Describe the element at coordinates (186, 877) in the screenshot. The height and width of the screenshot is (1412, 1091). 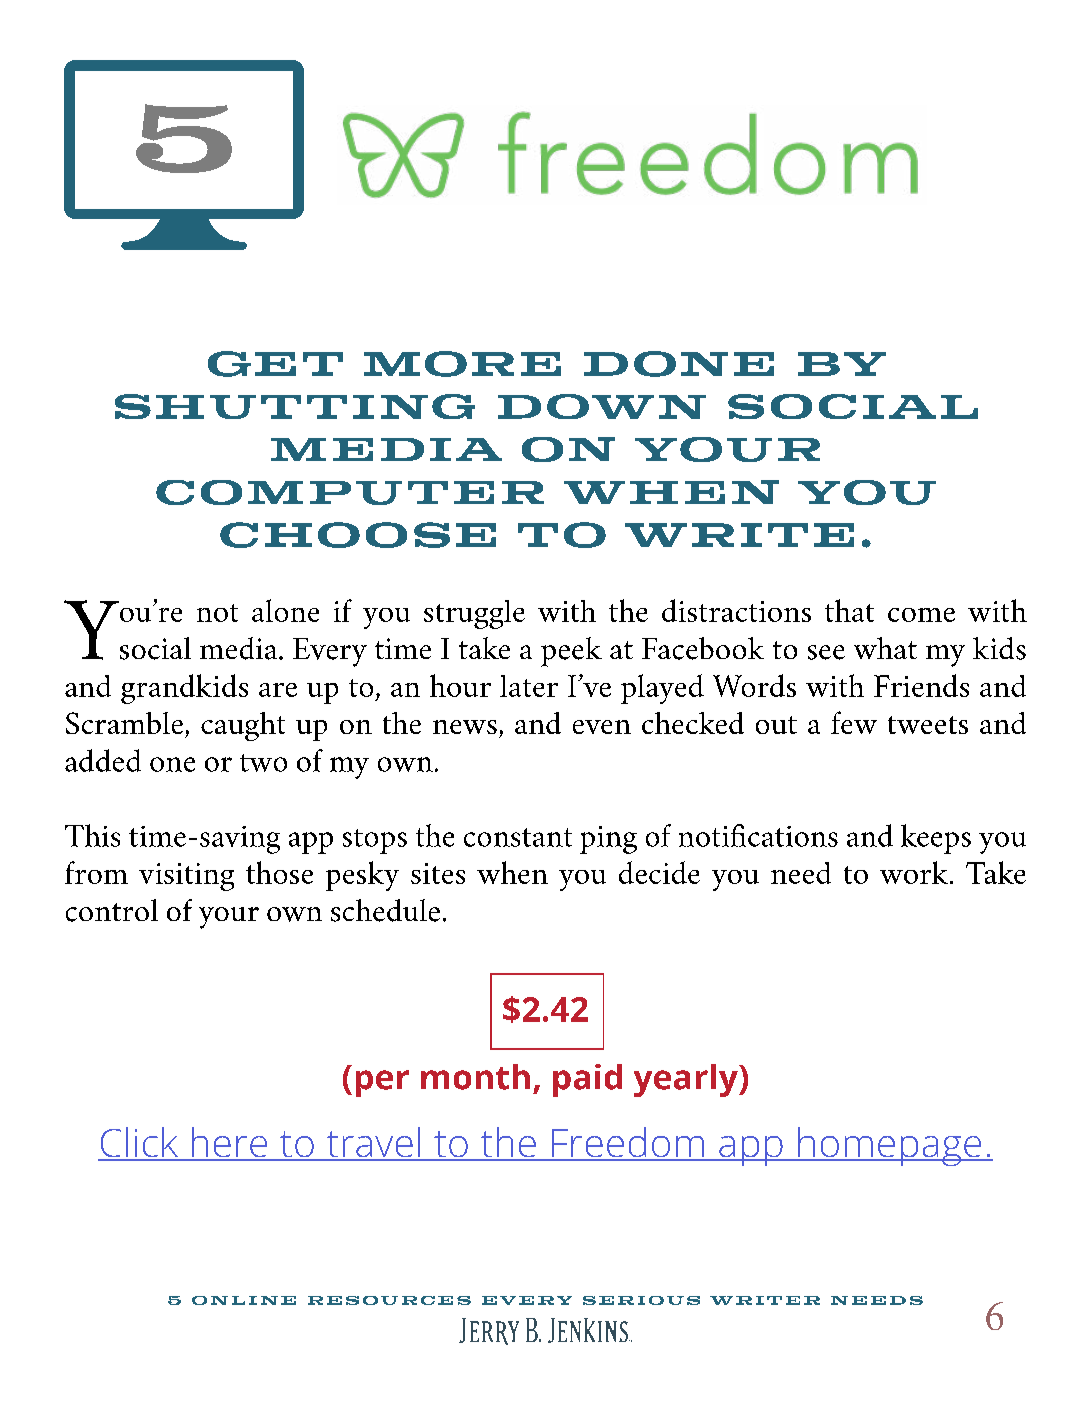
I see `visiting` at that location.
